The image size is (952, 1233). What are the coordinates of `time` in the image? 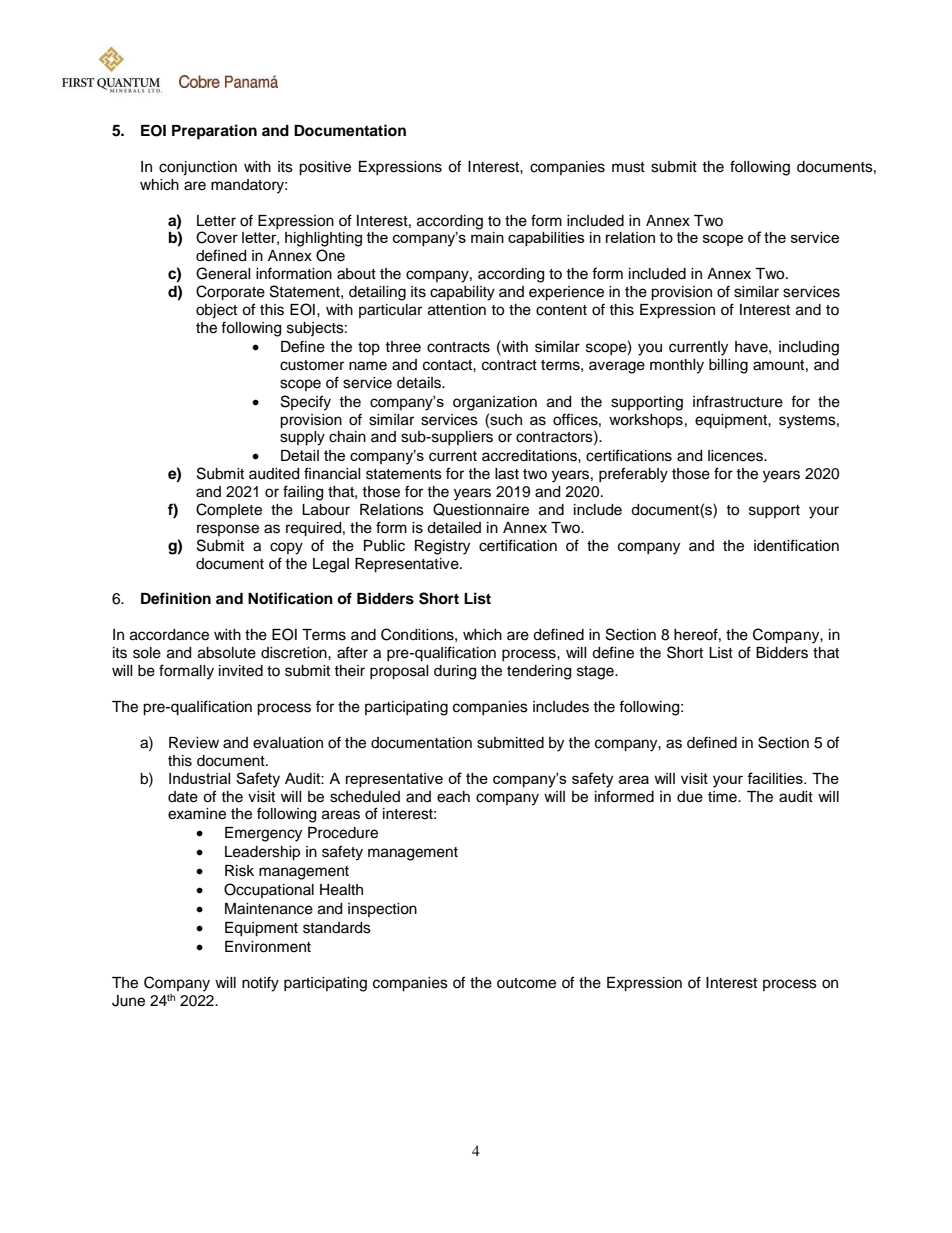 It's located at (723, 797).
